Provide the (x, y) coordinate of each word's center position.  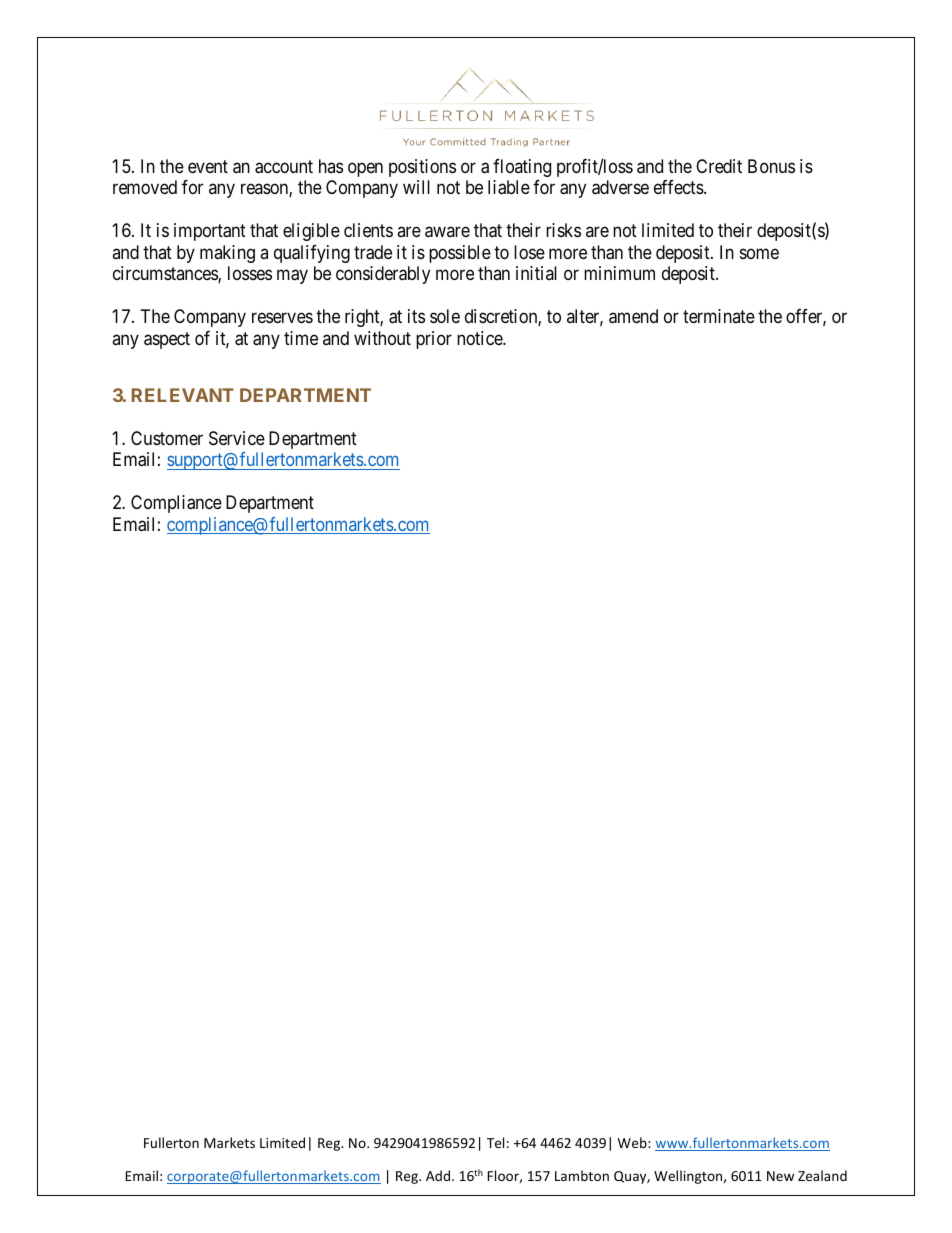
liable (509, 187)
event (208, 166)
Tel (495, 1142)
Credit (719, 166)
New (780, 1176)
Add (438, 1175)
